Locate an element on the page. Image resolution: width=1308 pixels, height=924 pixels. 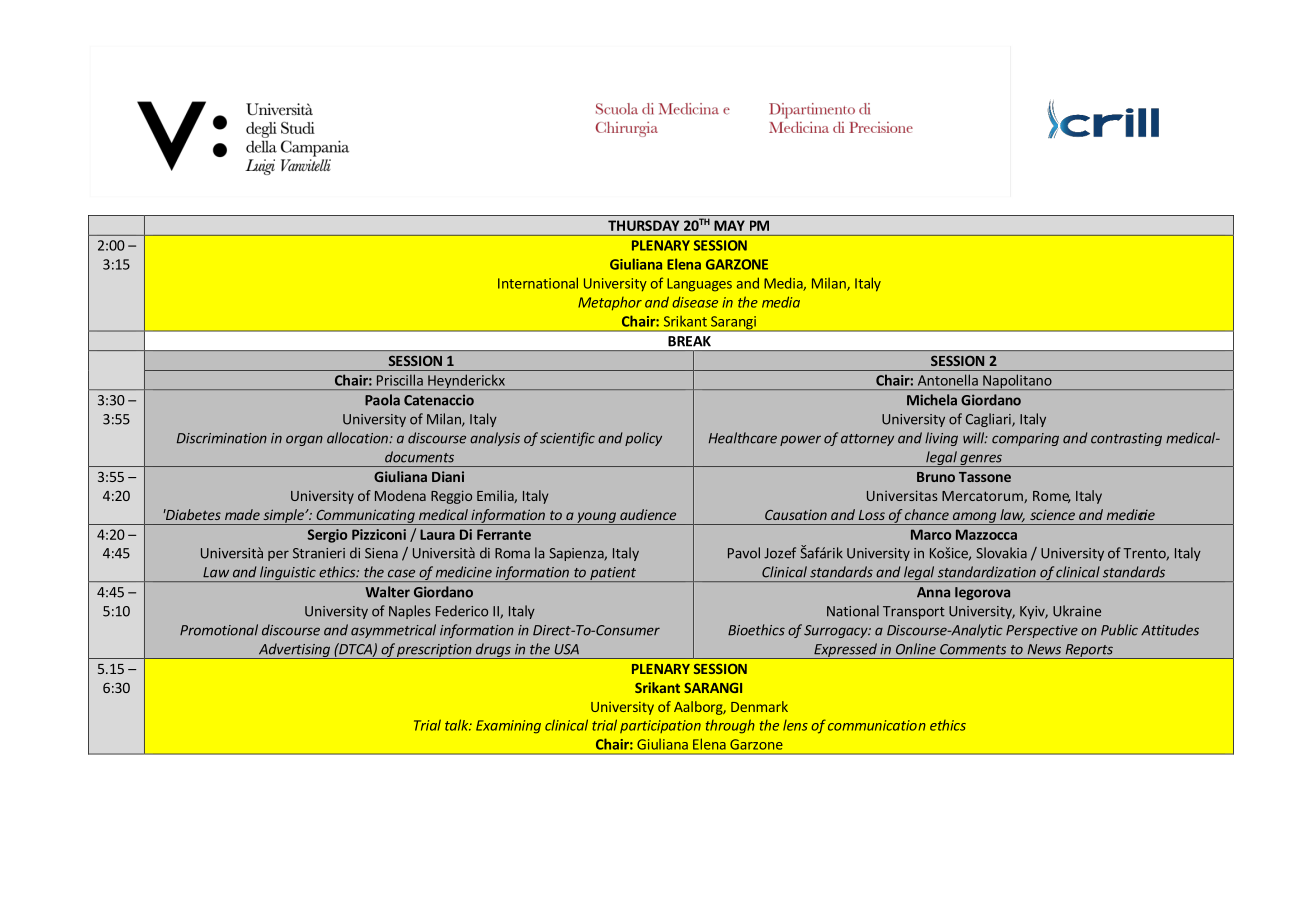
THURSDAY is located at coordinates (643, 225).
